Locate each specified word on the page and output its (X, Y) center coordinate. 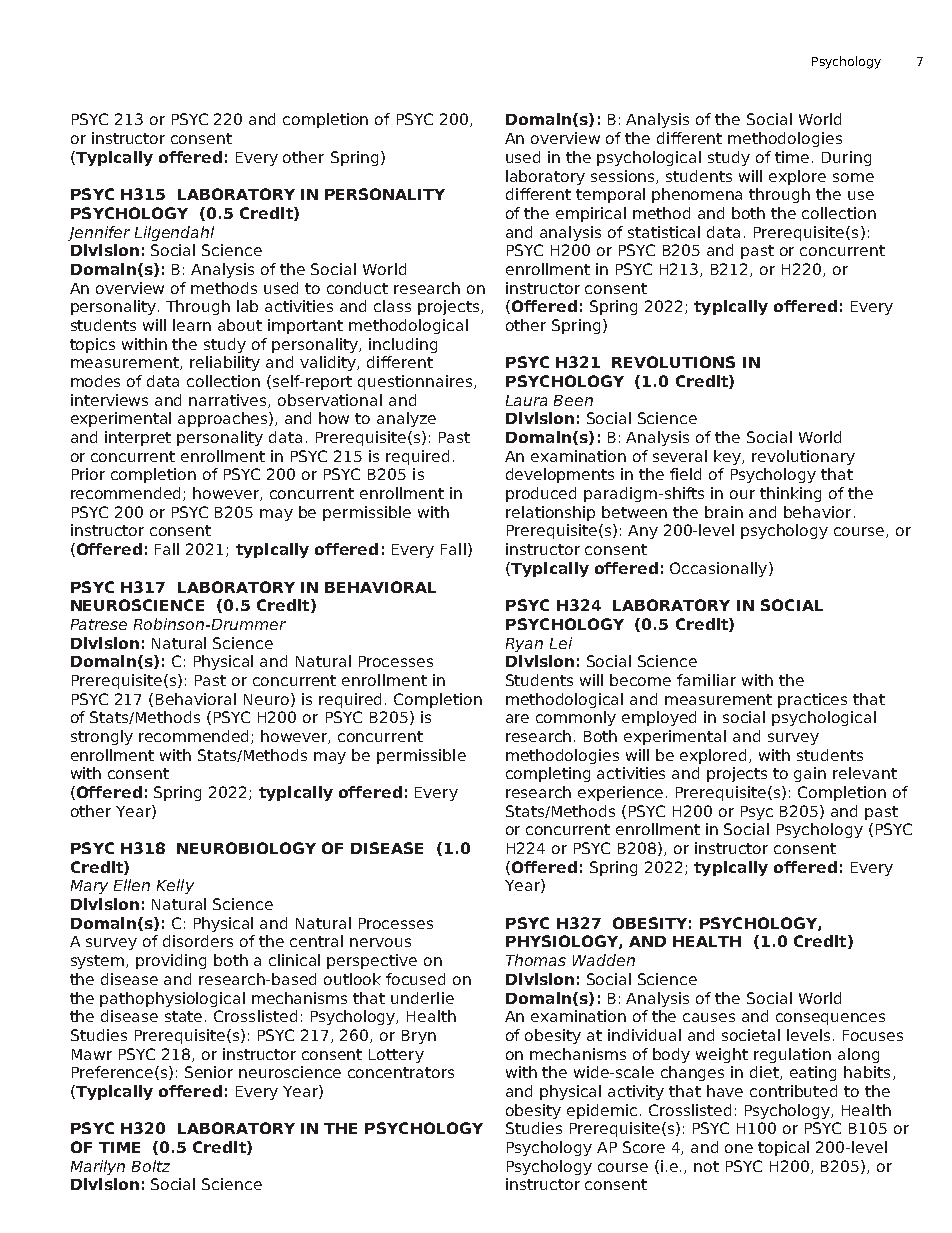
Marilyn (98, 1167)
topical (783, 1148)
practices (812, 700)
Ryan (524, 645)
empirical (591, 214)
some (853, 177)
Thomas (536, 960)
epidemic (602, 1111)
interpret (138, 438)
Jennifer (99, 233)
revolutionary (803, 457)
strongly (102, 737)
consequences (830, 1019)
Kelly (175, 886)
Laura (526, 400)
